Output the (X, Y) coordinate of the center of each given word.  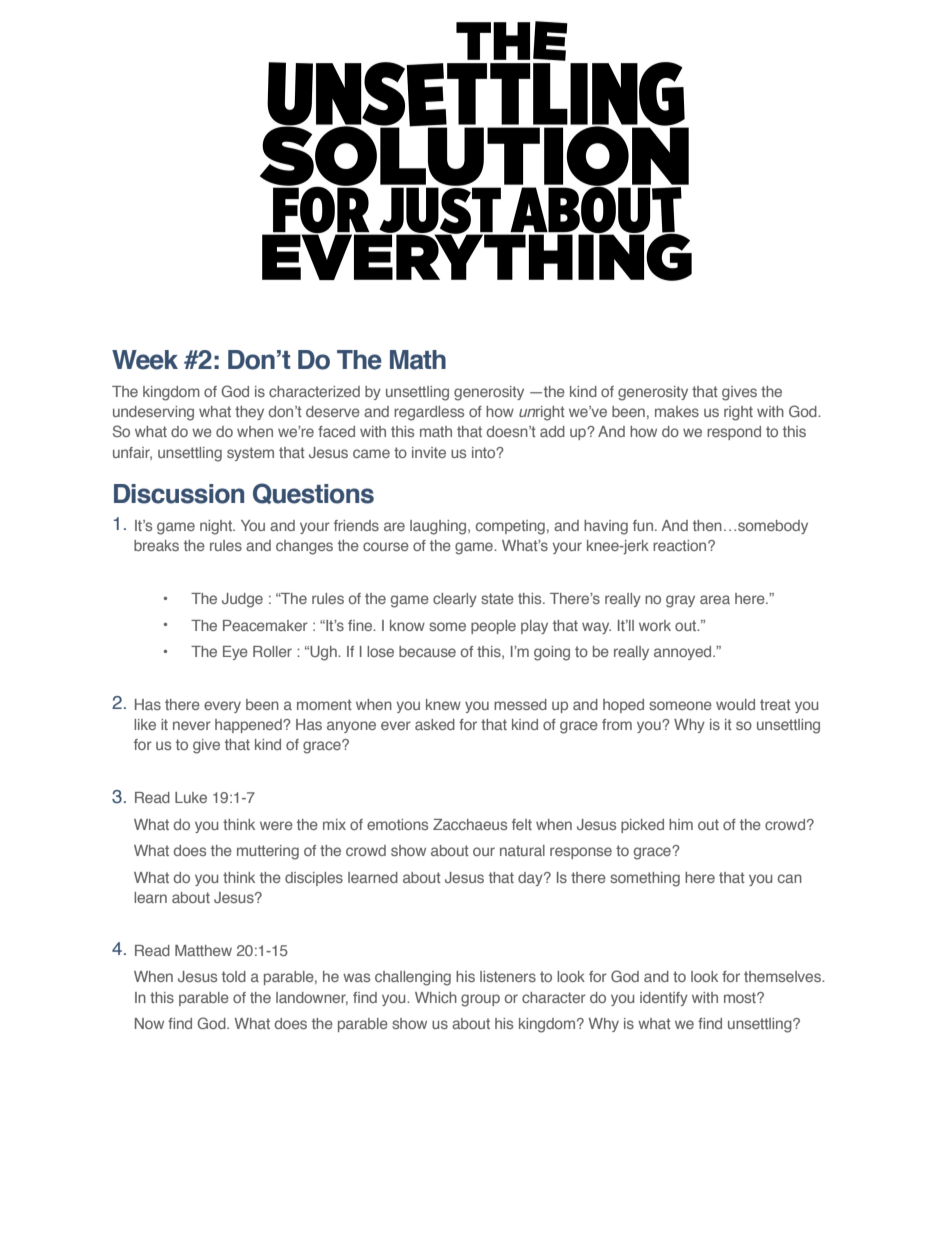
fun (644, 525)
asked (435, 724)
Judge (242, 600)
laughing (439, 527)
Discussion (179, 494)
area (715, 599)
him (681, 824)
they (249, 413)
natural (522, 850)
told (234, 976)
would (735, 704)
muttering (268, 852)
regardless (429, 413)
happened (249, 726)
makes (677, 411)
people (493, 627)
